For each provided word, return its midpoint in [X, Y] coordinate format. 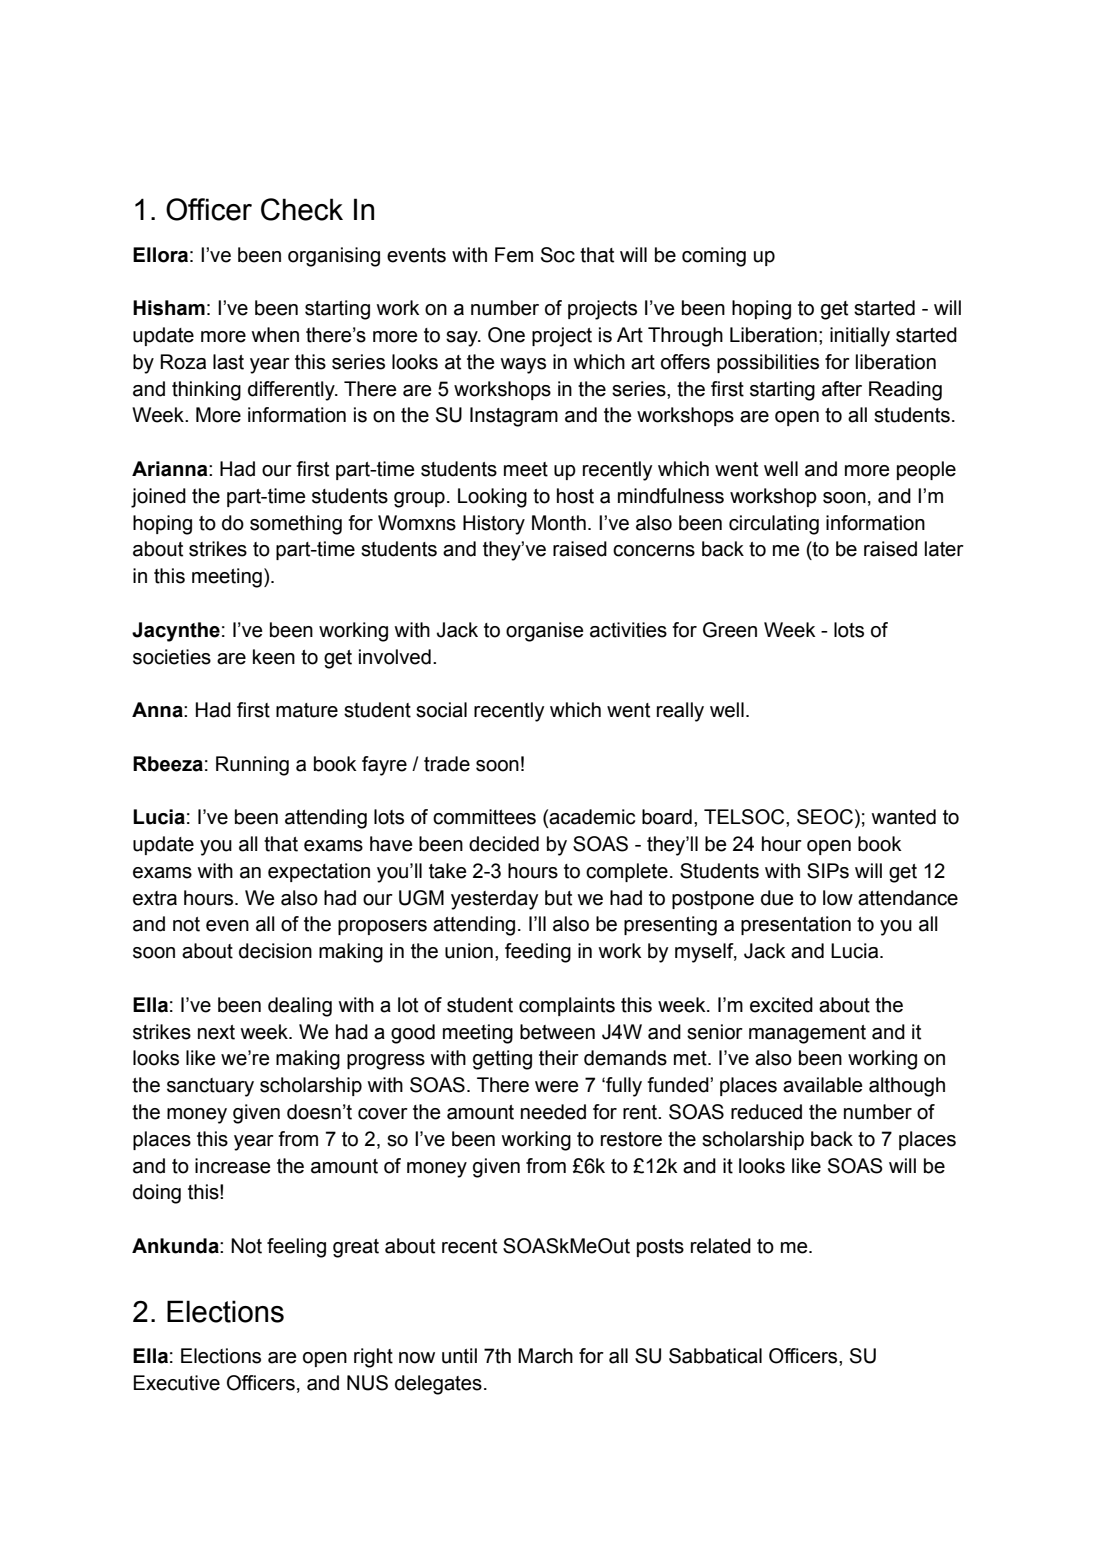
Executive [177, 1383]
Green [730, 630]
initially [860, 337]
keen [274, 657]
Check [302, 209]
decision [275, 951]
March [545, 1356]
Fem [514, 255]
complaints [567, 1006]
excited [781, 1005]
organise [544, 632]
